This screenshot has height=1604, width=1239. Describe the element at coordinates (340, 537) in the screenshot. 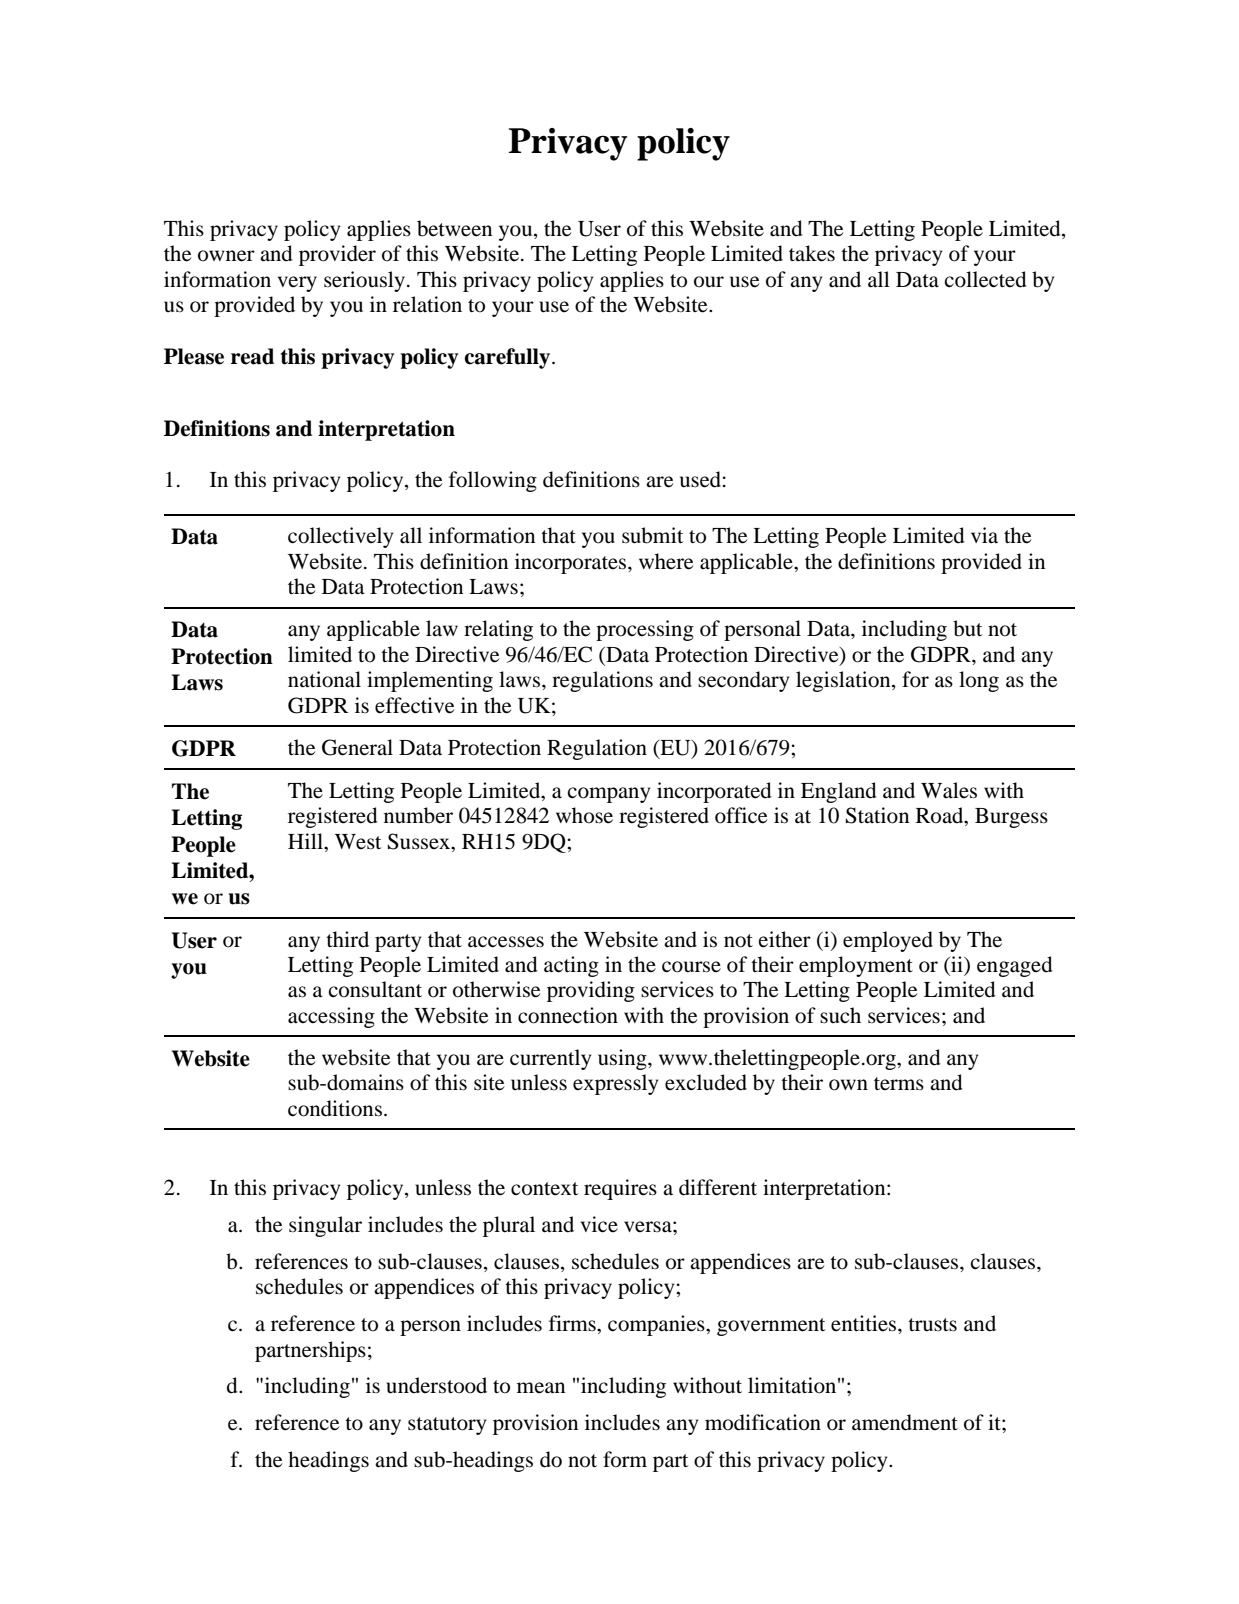

I see `collectively` at that location.
